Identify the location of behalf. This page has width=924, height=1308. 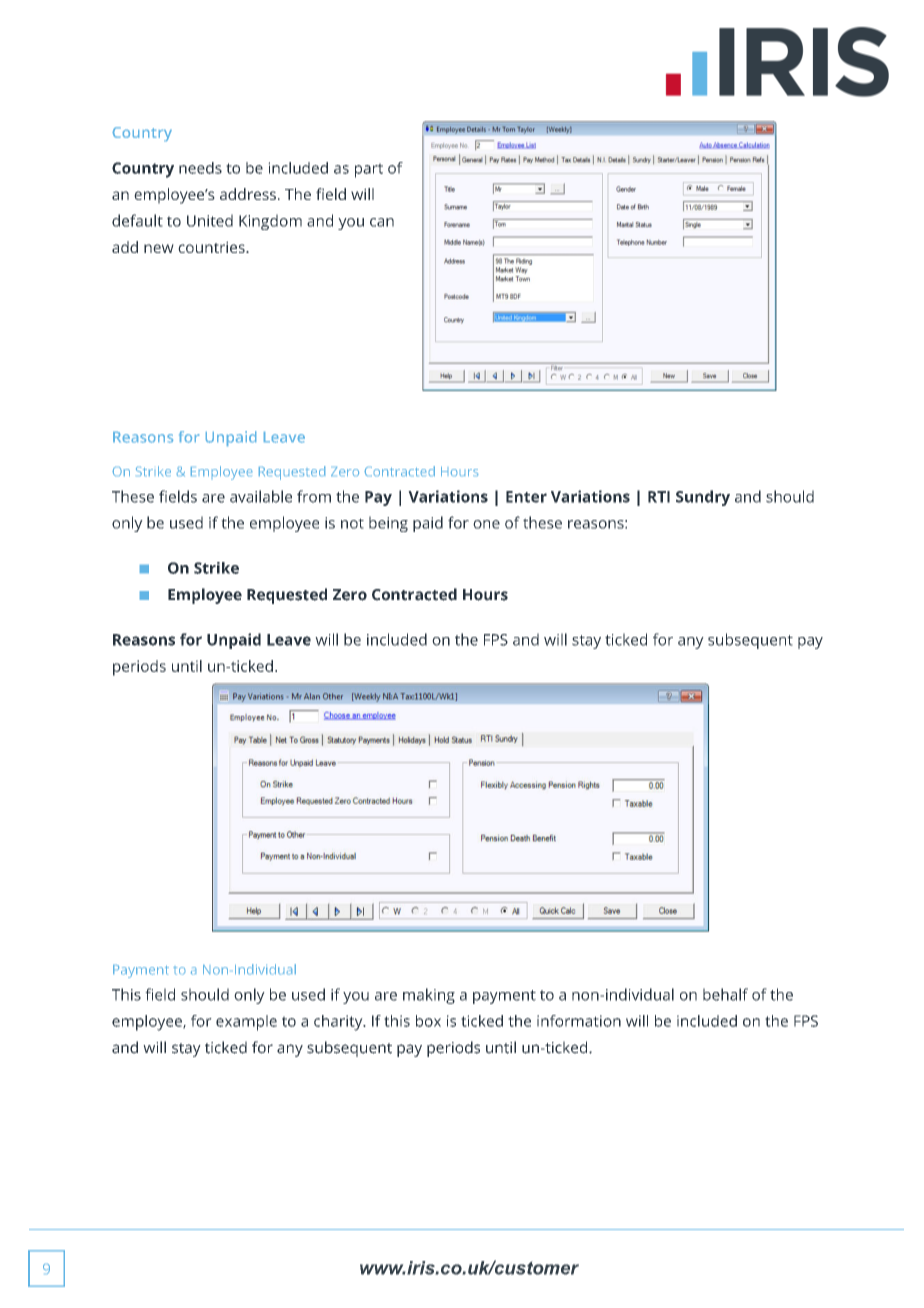
(725, 994).
